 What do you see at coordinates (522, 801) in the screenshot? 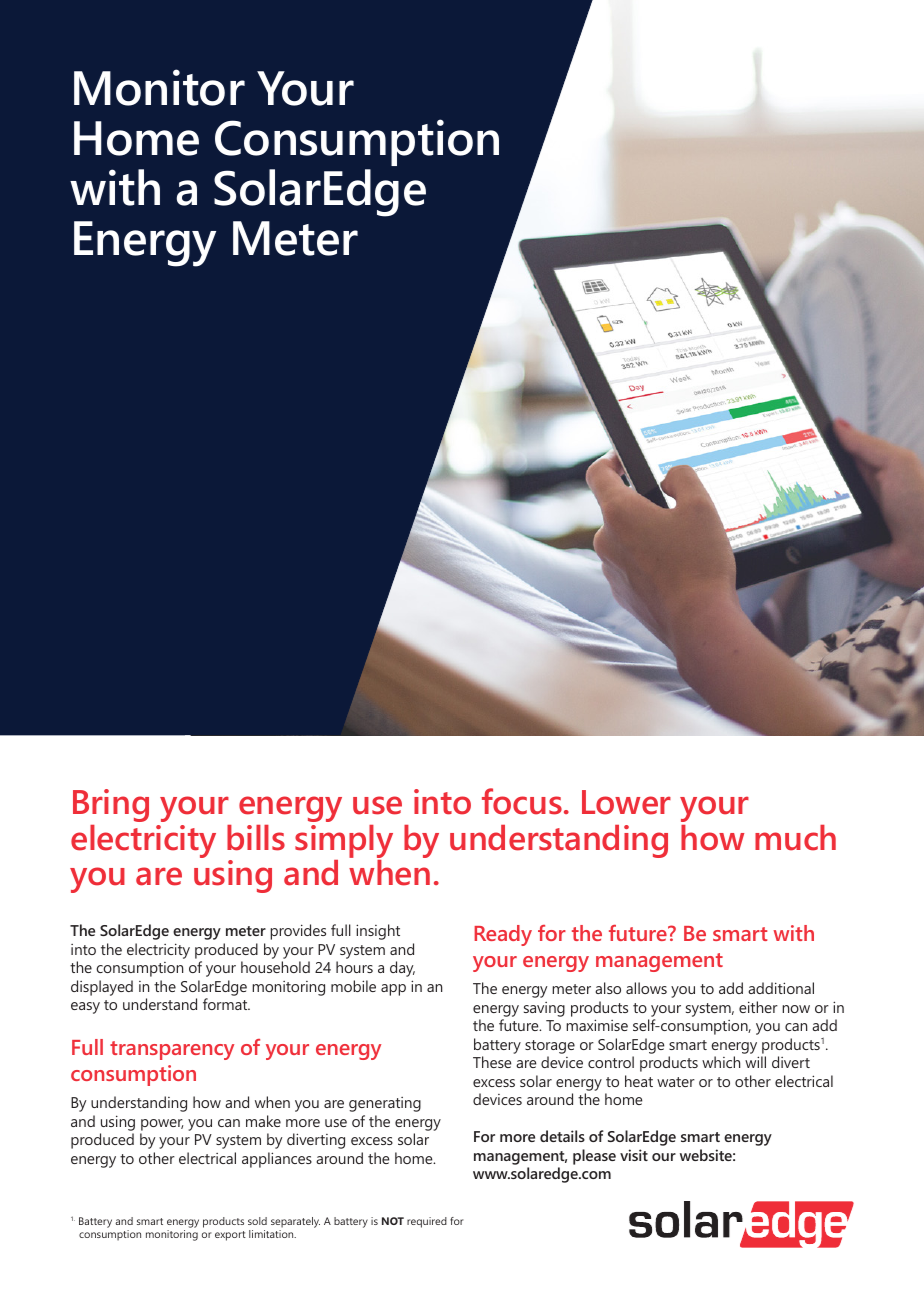
I see `focus` at bounding box center [522, 801].
